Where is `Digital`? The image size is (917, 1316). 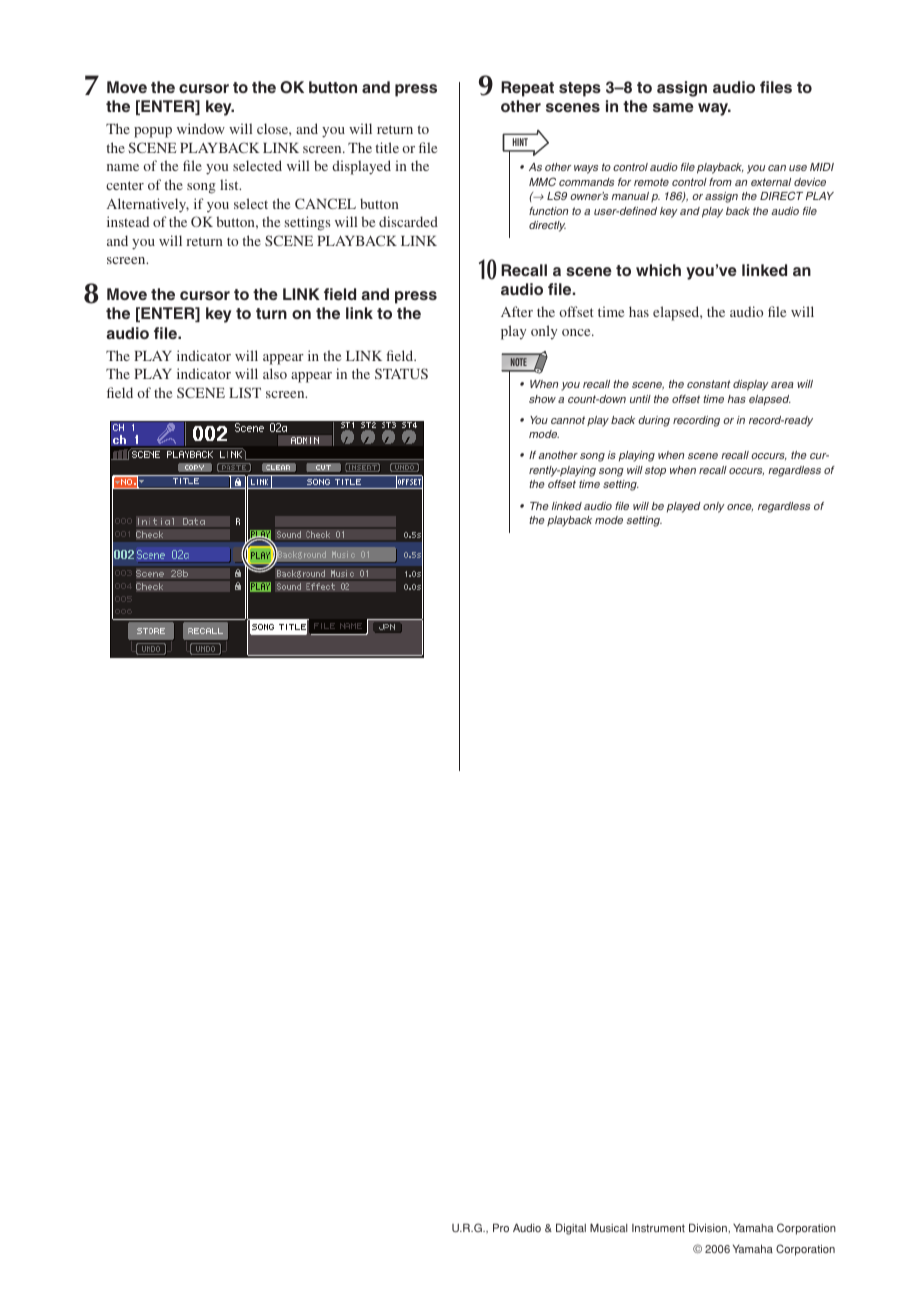
Digital is located at coordinates (571, 1229).
